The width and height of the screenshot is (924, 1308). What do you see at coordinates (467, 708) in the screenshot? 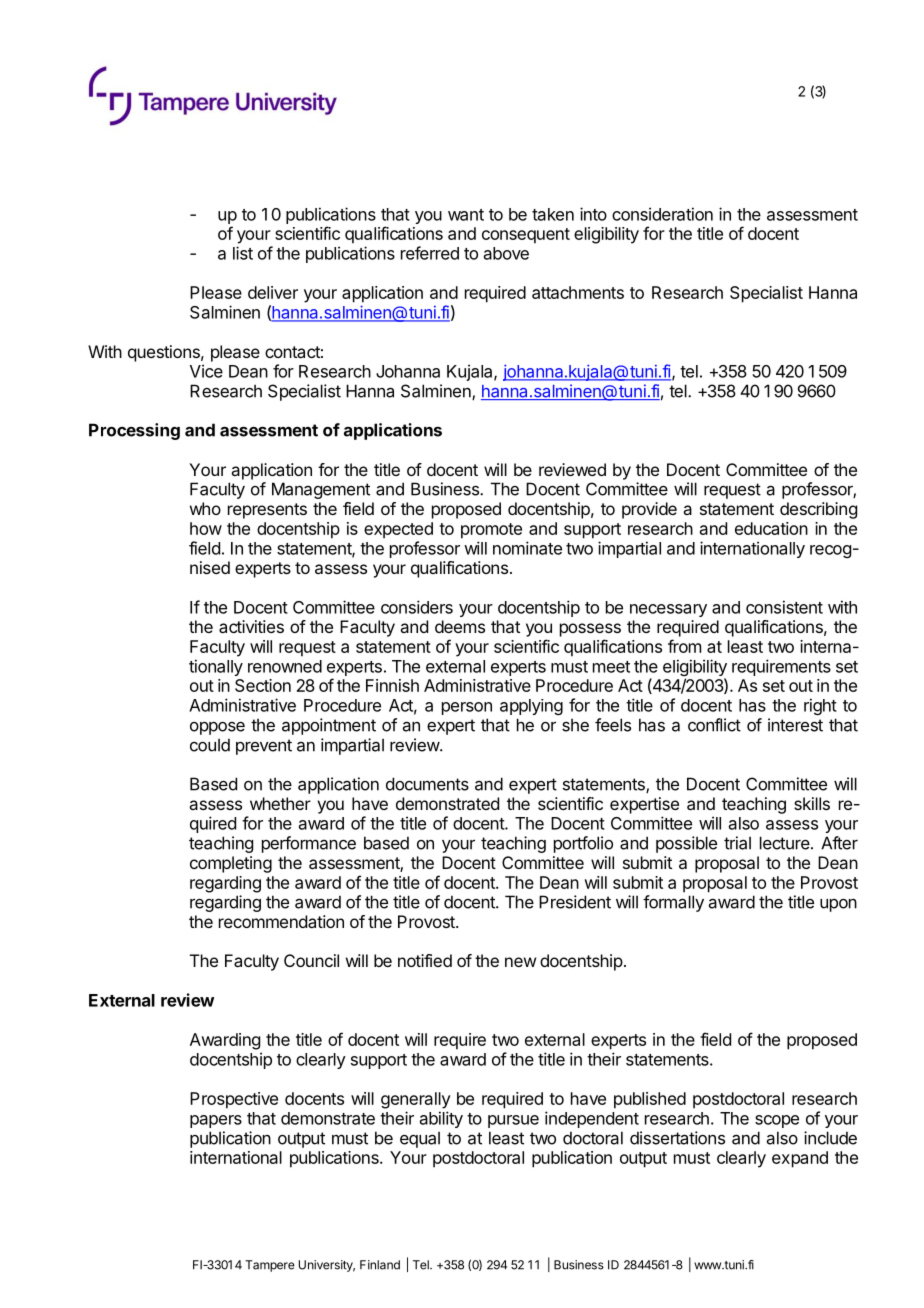
I see `person` at bounding box center [467, 708].
